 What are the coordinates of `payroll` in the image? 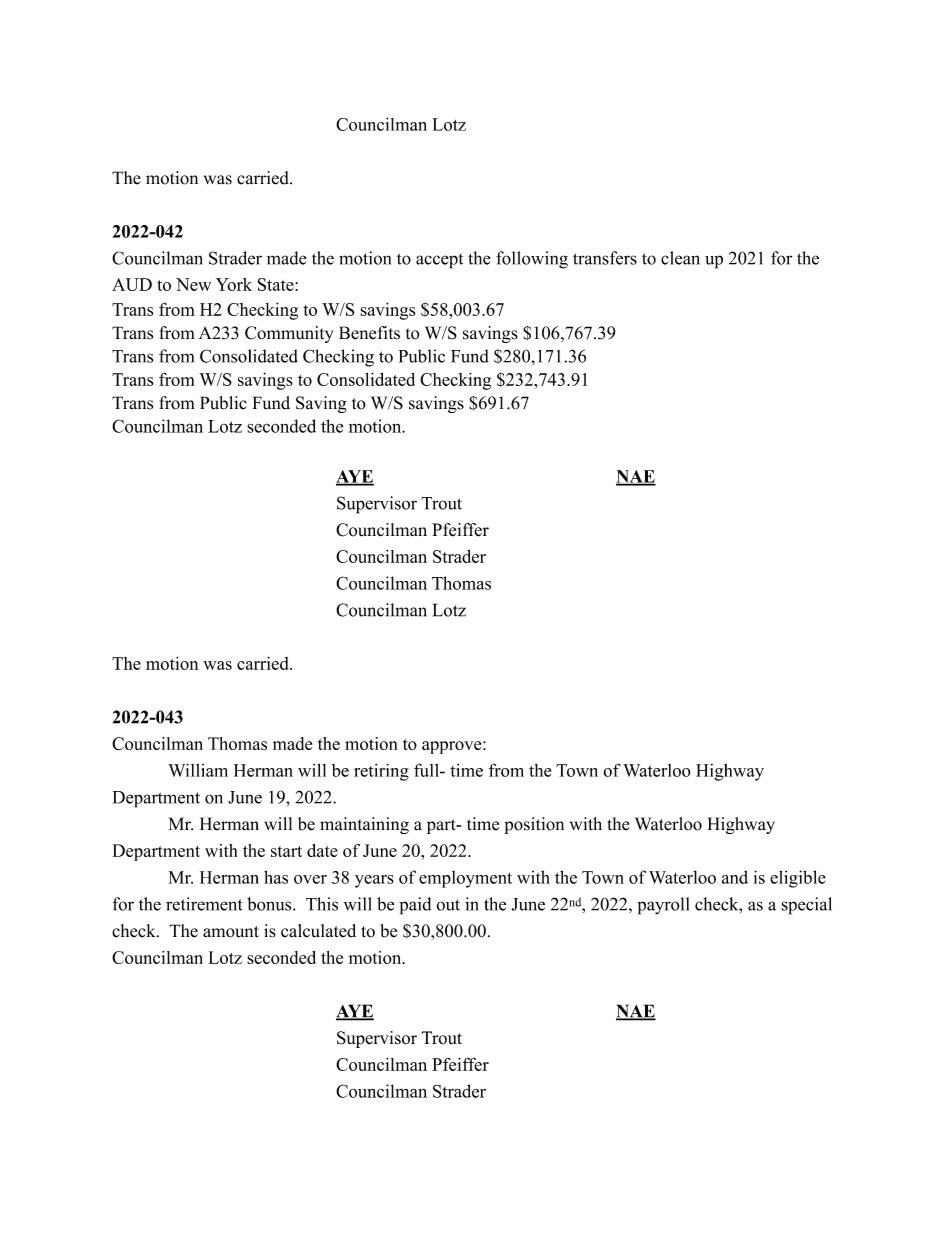 It's located at (663, 906).
